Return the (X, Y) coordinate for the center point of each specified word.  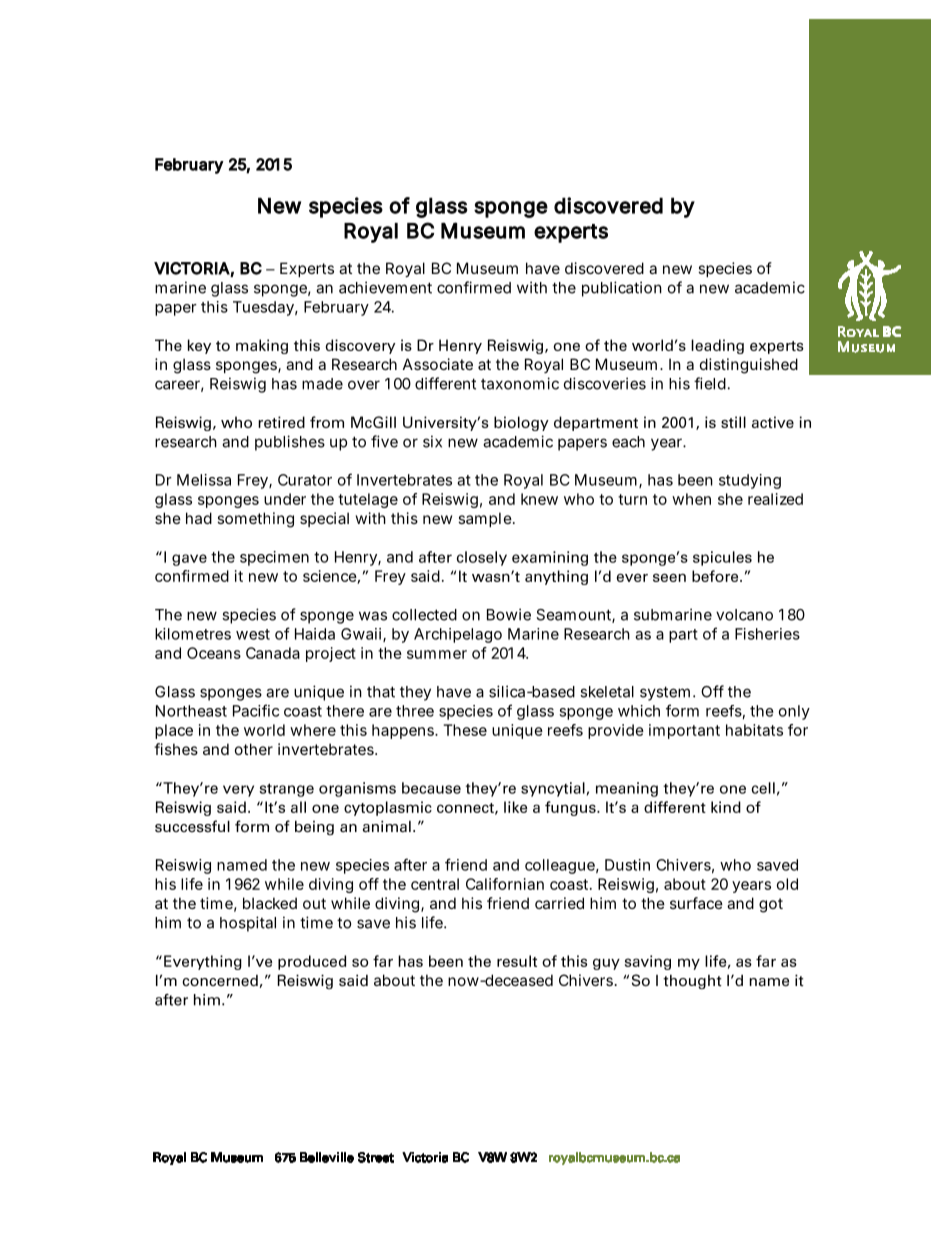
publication (622, 289)
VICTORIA (192, 268)
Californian (505, 884)
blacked (270, 903)
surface (696, 903)
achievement (385, 287)
